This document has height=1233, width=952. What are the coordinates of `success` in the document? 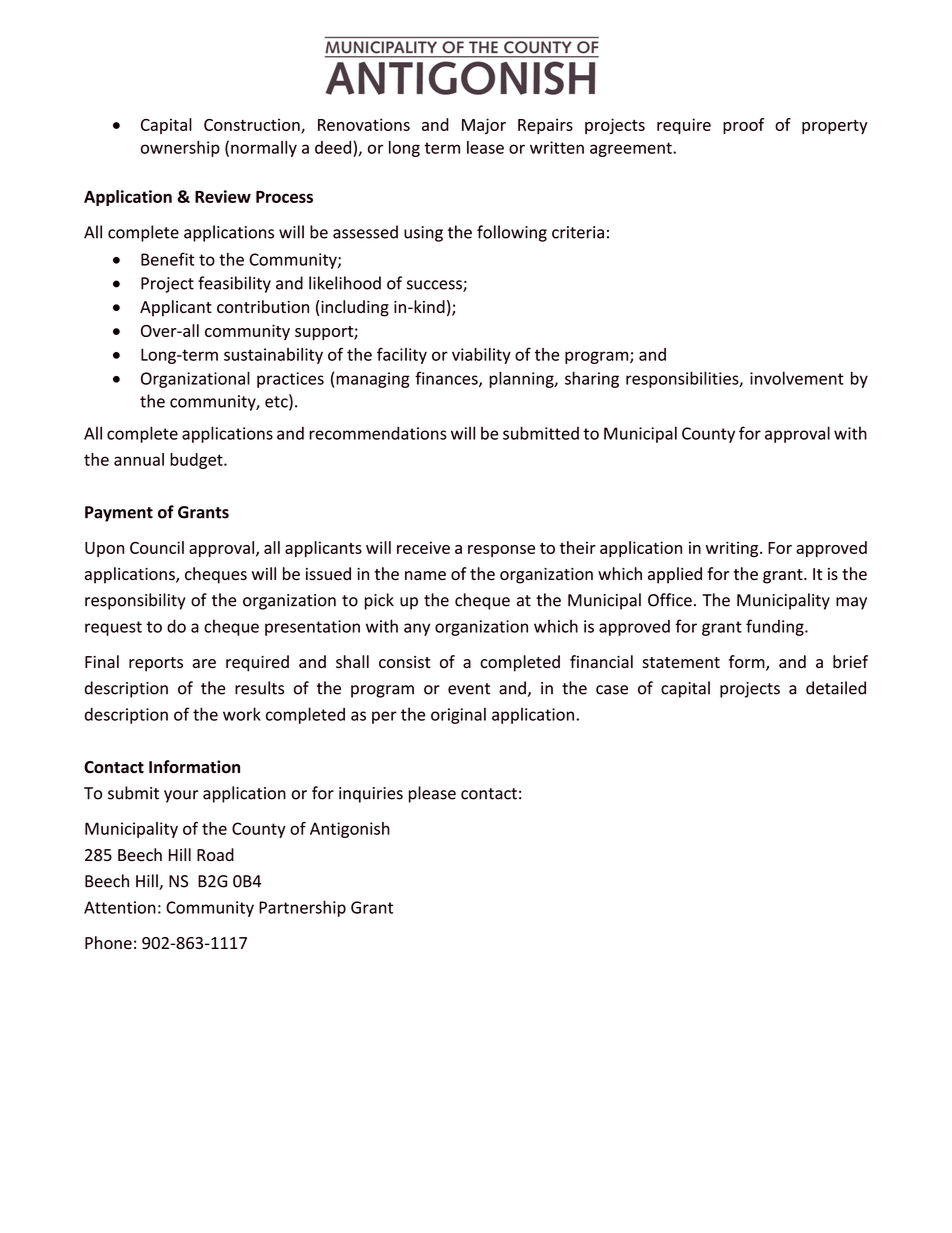 It's located at (435, 286).
